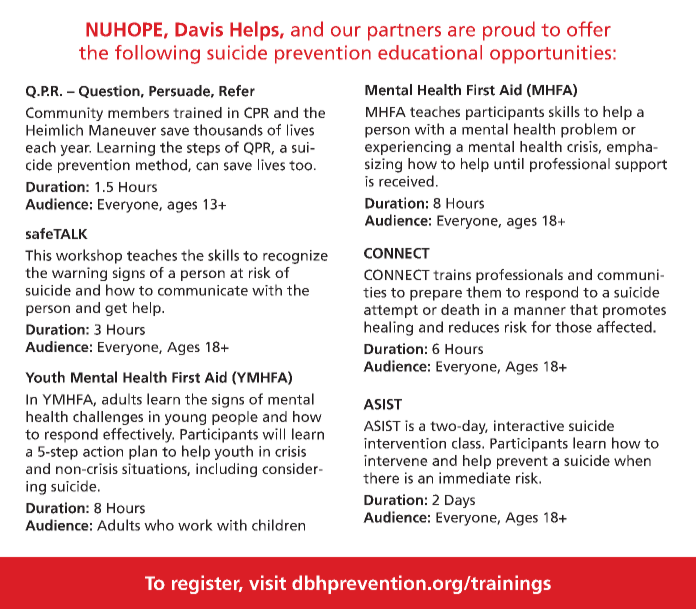  I want to click on interactive, so click(529, 425).
